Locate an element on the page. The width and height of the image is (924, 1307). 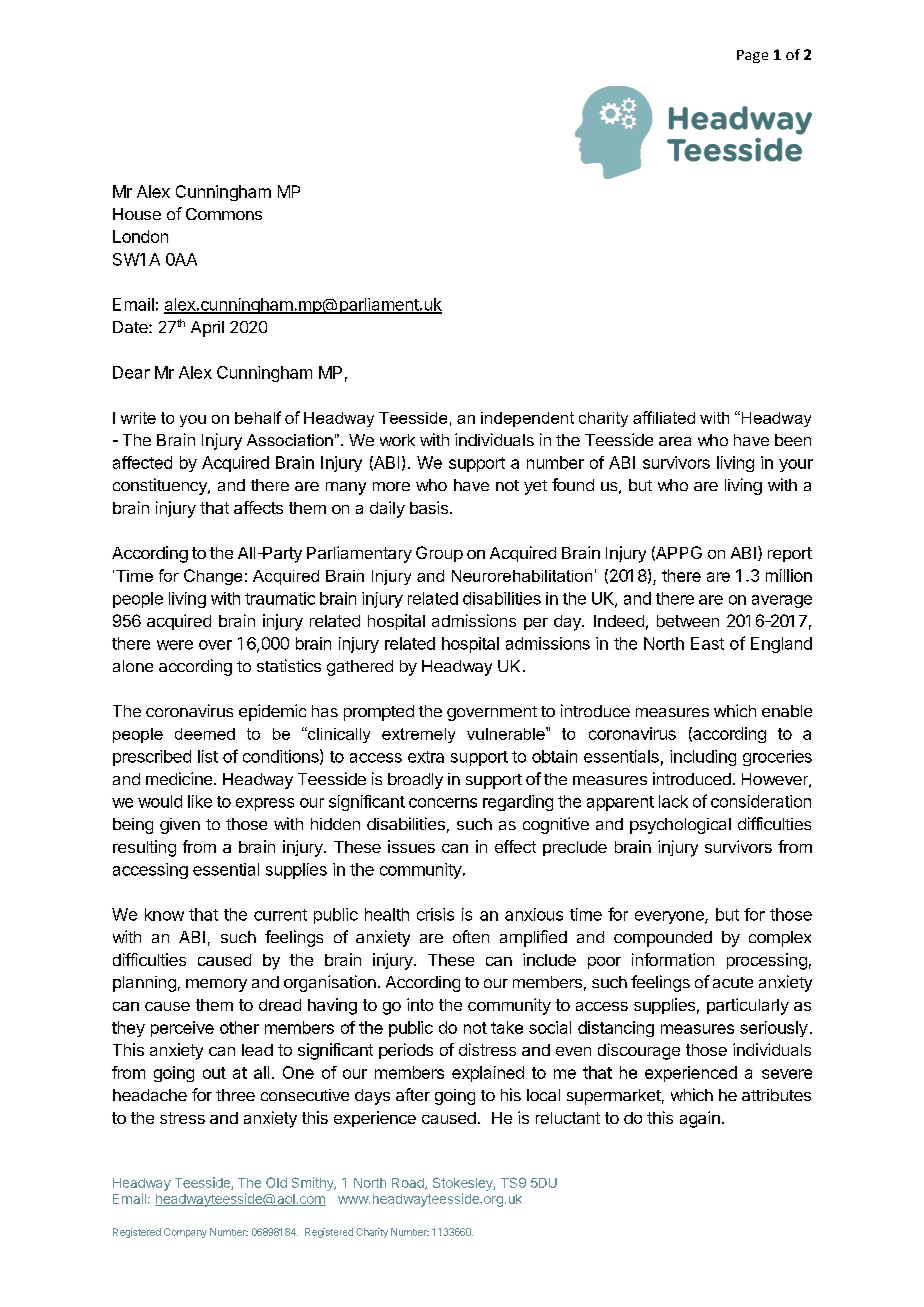
Page is located at coordinates (752, 56).
